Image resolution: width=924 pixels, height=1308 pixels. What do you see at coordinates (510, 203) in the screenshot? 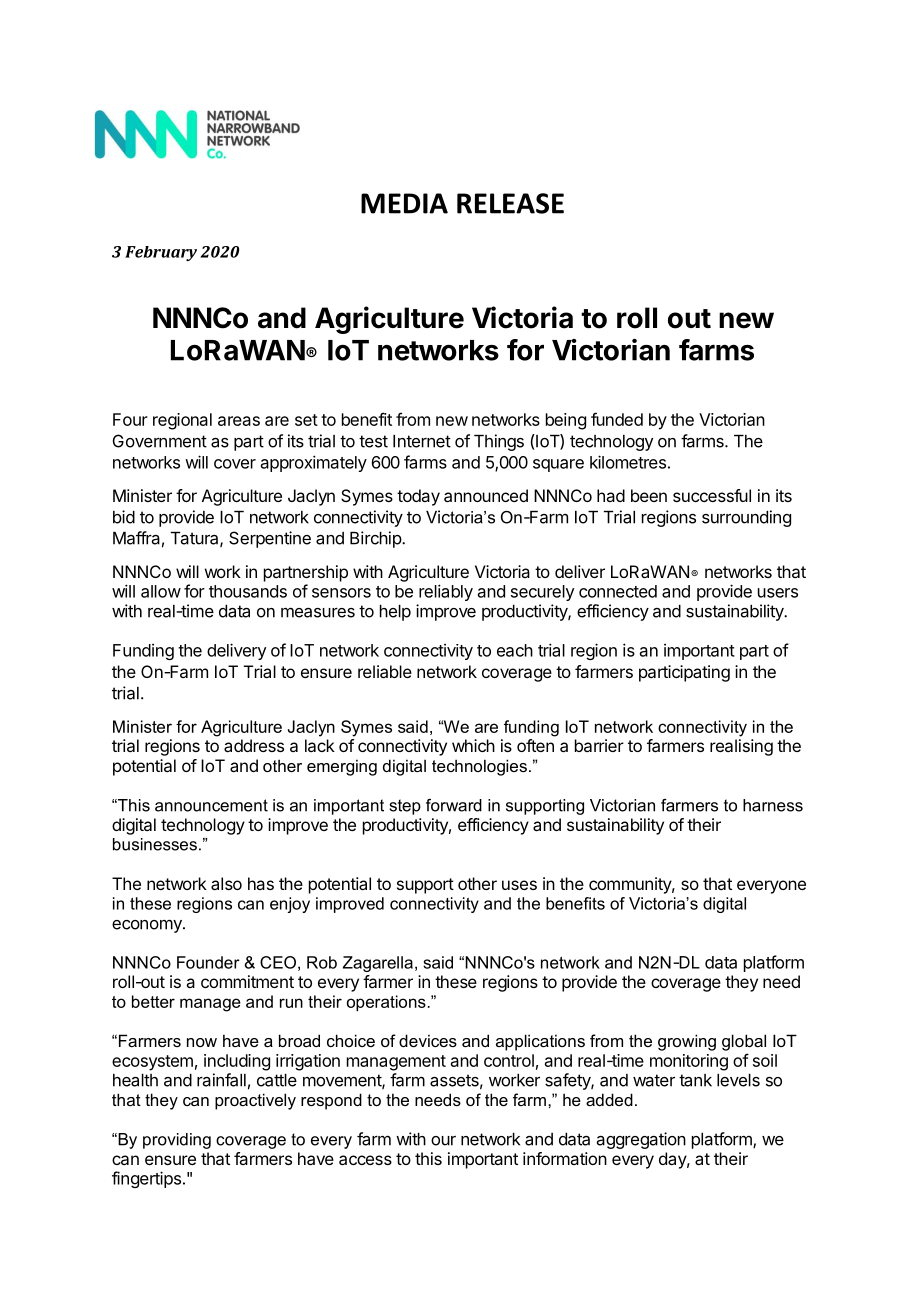
I see `RELEASE` at bounding box center [510, 203].
